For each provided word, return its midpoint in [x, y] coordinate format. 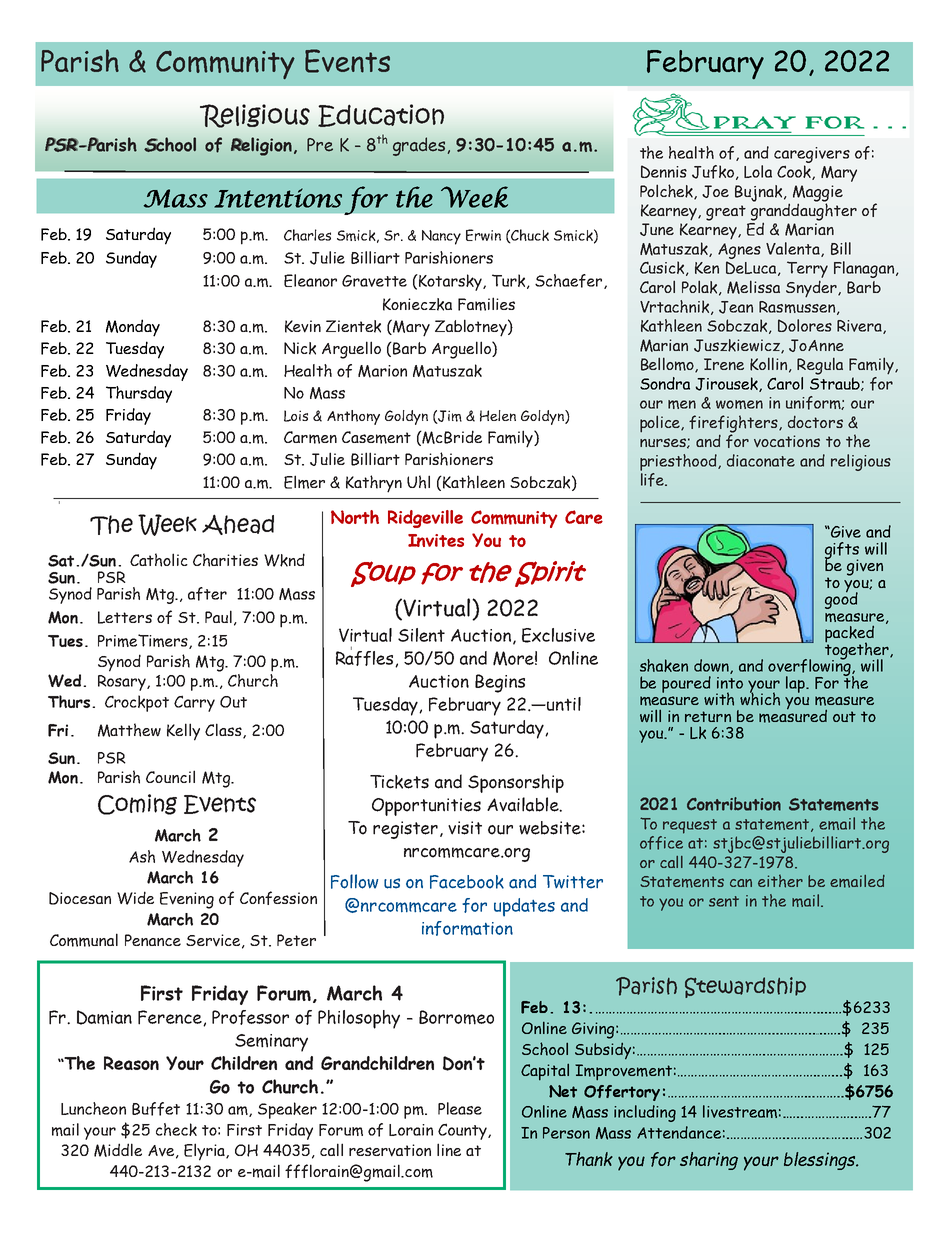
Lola [758, 171]
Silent [421, 635]
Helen [498, 416]
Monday [133, 328]
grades [420, 146]
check [176, 1129]
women [739, 404]
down [712, 666]
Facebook [467, 882]
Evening [187, 900]
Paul [218, 616]
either [780, 881]
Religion [261, 146]
